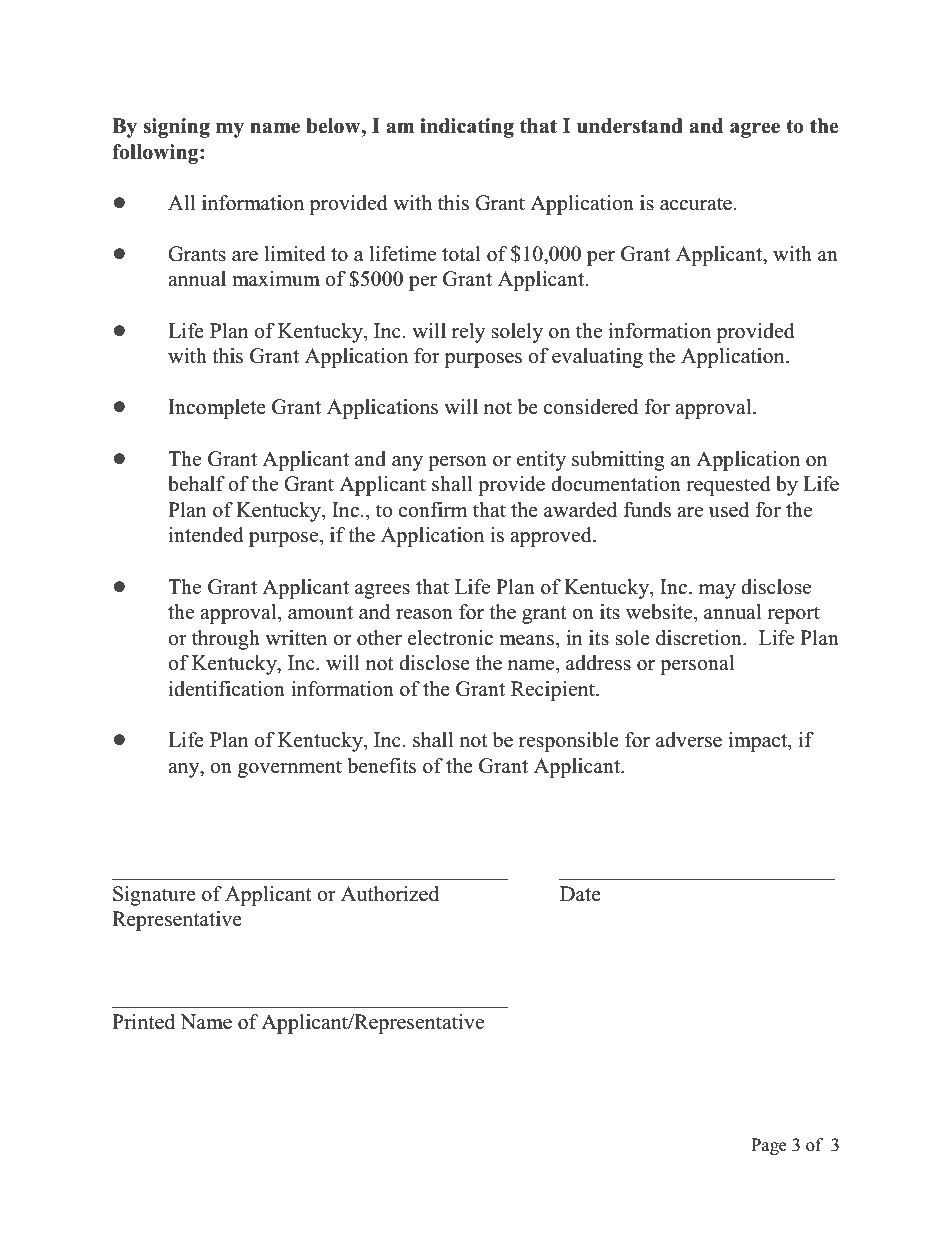  What do you see at coordinates (226, 640) in the page?
I see `through` at bounding box center [226, 640].
